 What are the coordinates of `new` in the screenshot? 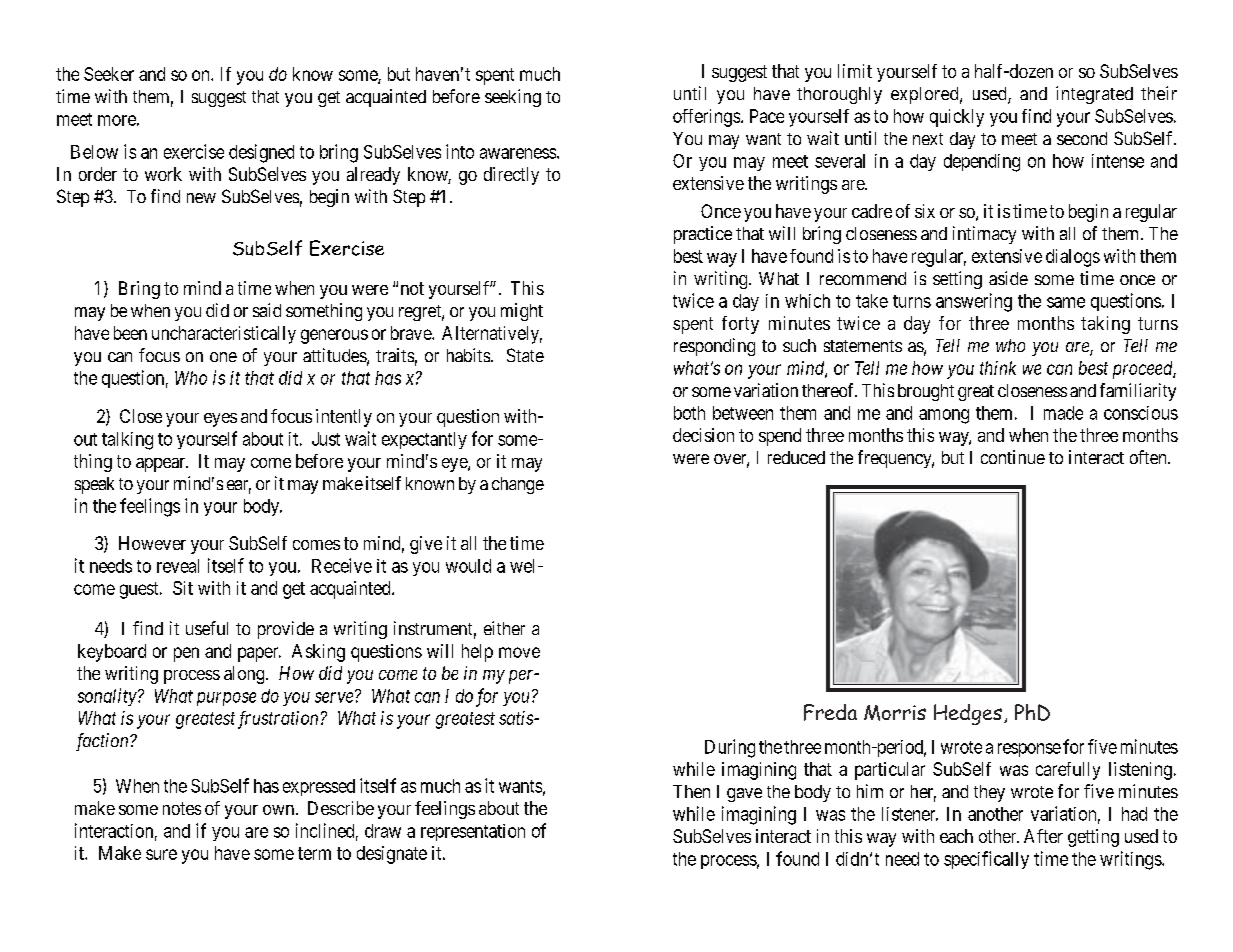 It's located at (201, 198).
